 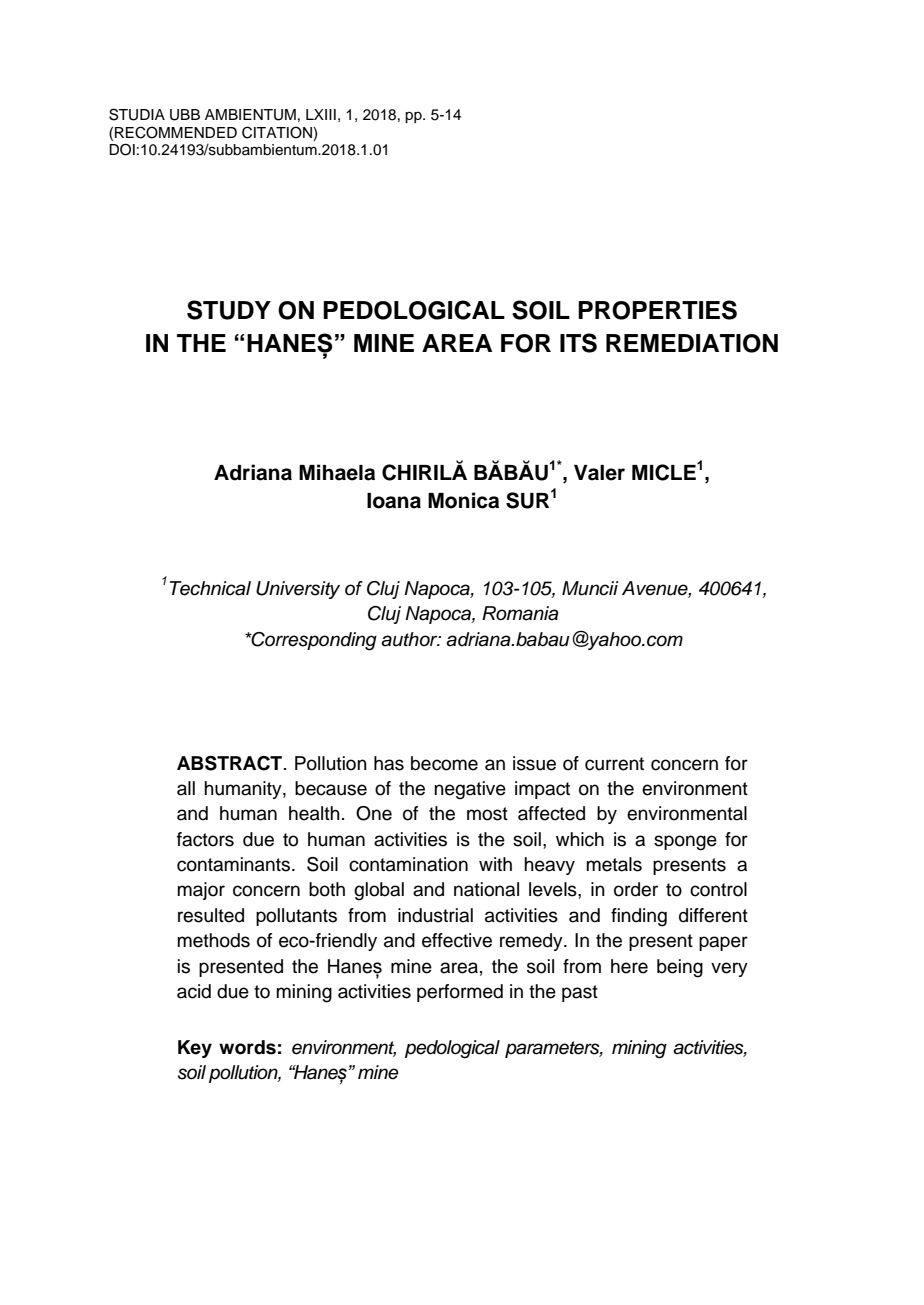 I want to click on REMEDIATION, so click(x=692, y=343).
